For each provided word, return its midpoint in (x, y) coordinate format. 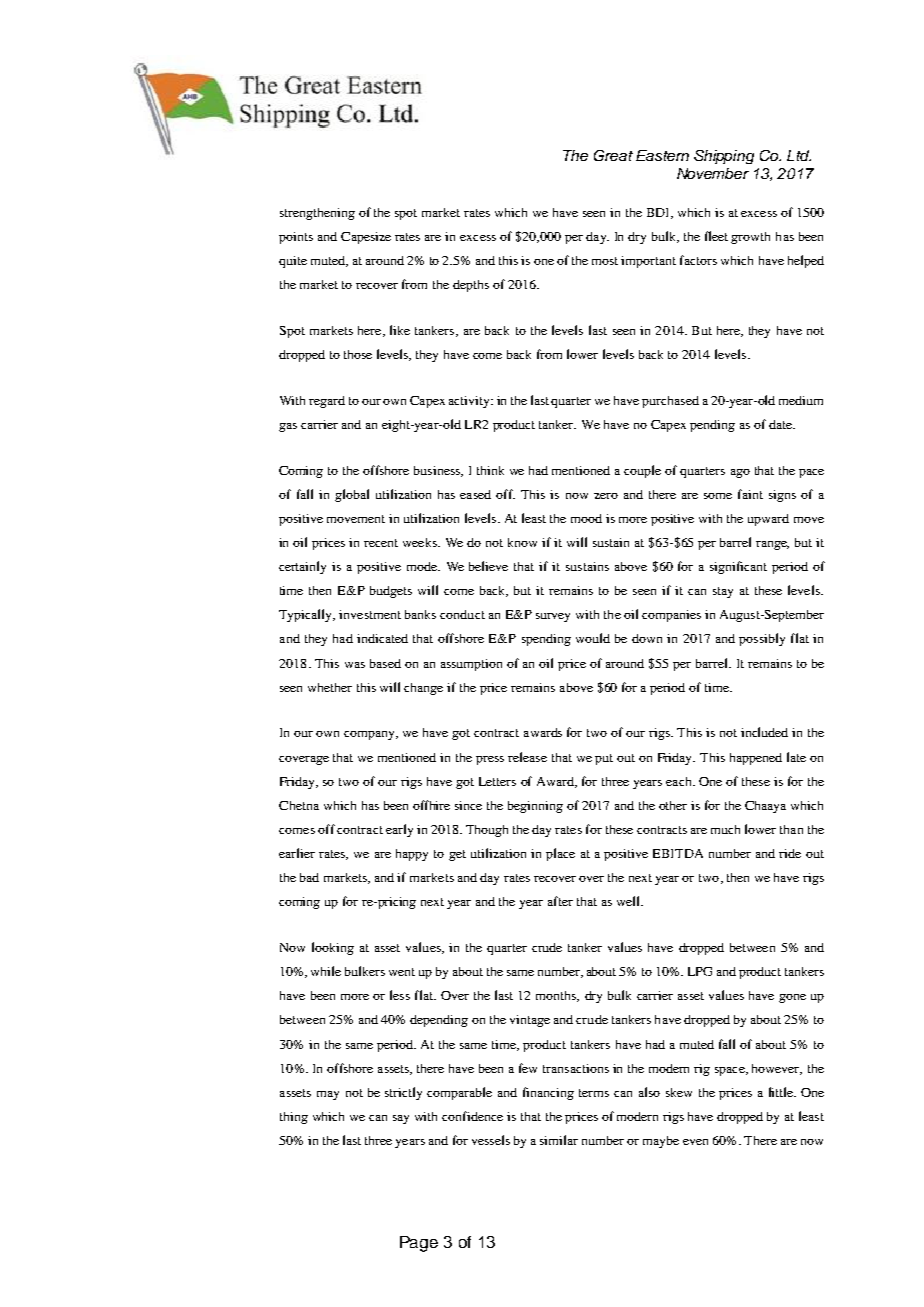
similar (559, 1140)
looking (333, 948)
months (557, 996)
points (296, 238)
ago (740, 473)
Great (613, 155)
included (764, 732)
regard (327, 402)
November (713, 173)
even (695, 1142)
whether (330, 687)
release (527, 757)
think (490, 470)
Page (419, 1244)
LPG (700, 971)
